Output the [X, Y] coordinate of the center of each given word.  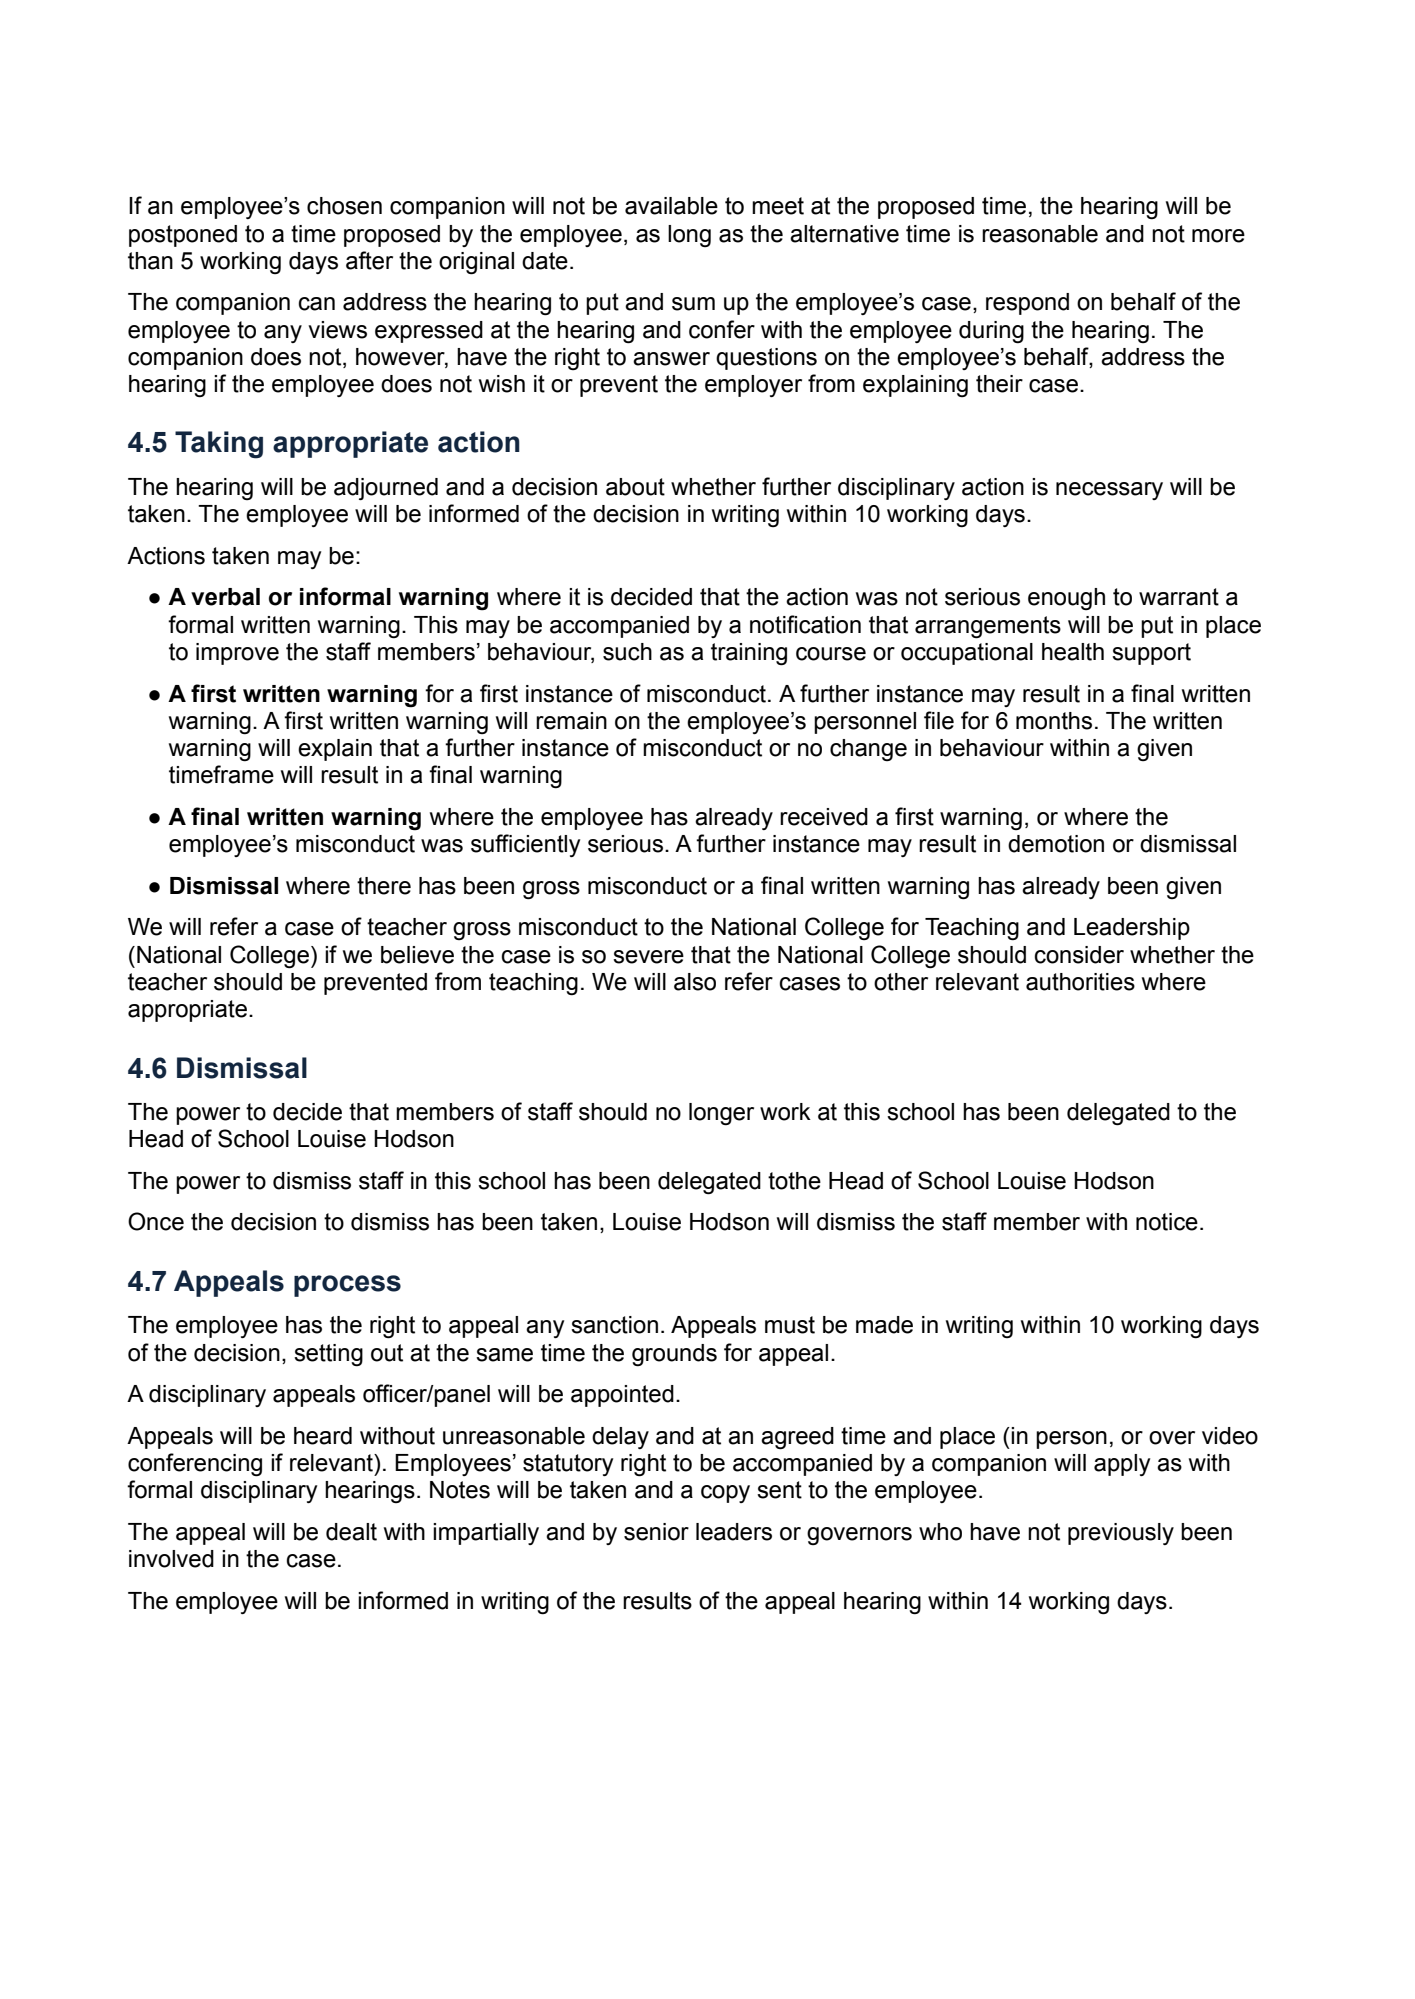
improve [237, 654]
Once [156, 1221]
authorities [1080, 982]
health [1073, 652]
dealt [351, 1532]
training [749, 654]
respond [1027, 304]
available [671, 206]
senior [656, 1532]
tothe [794, 1181]
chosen [344, 206]
